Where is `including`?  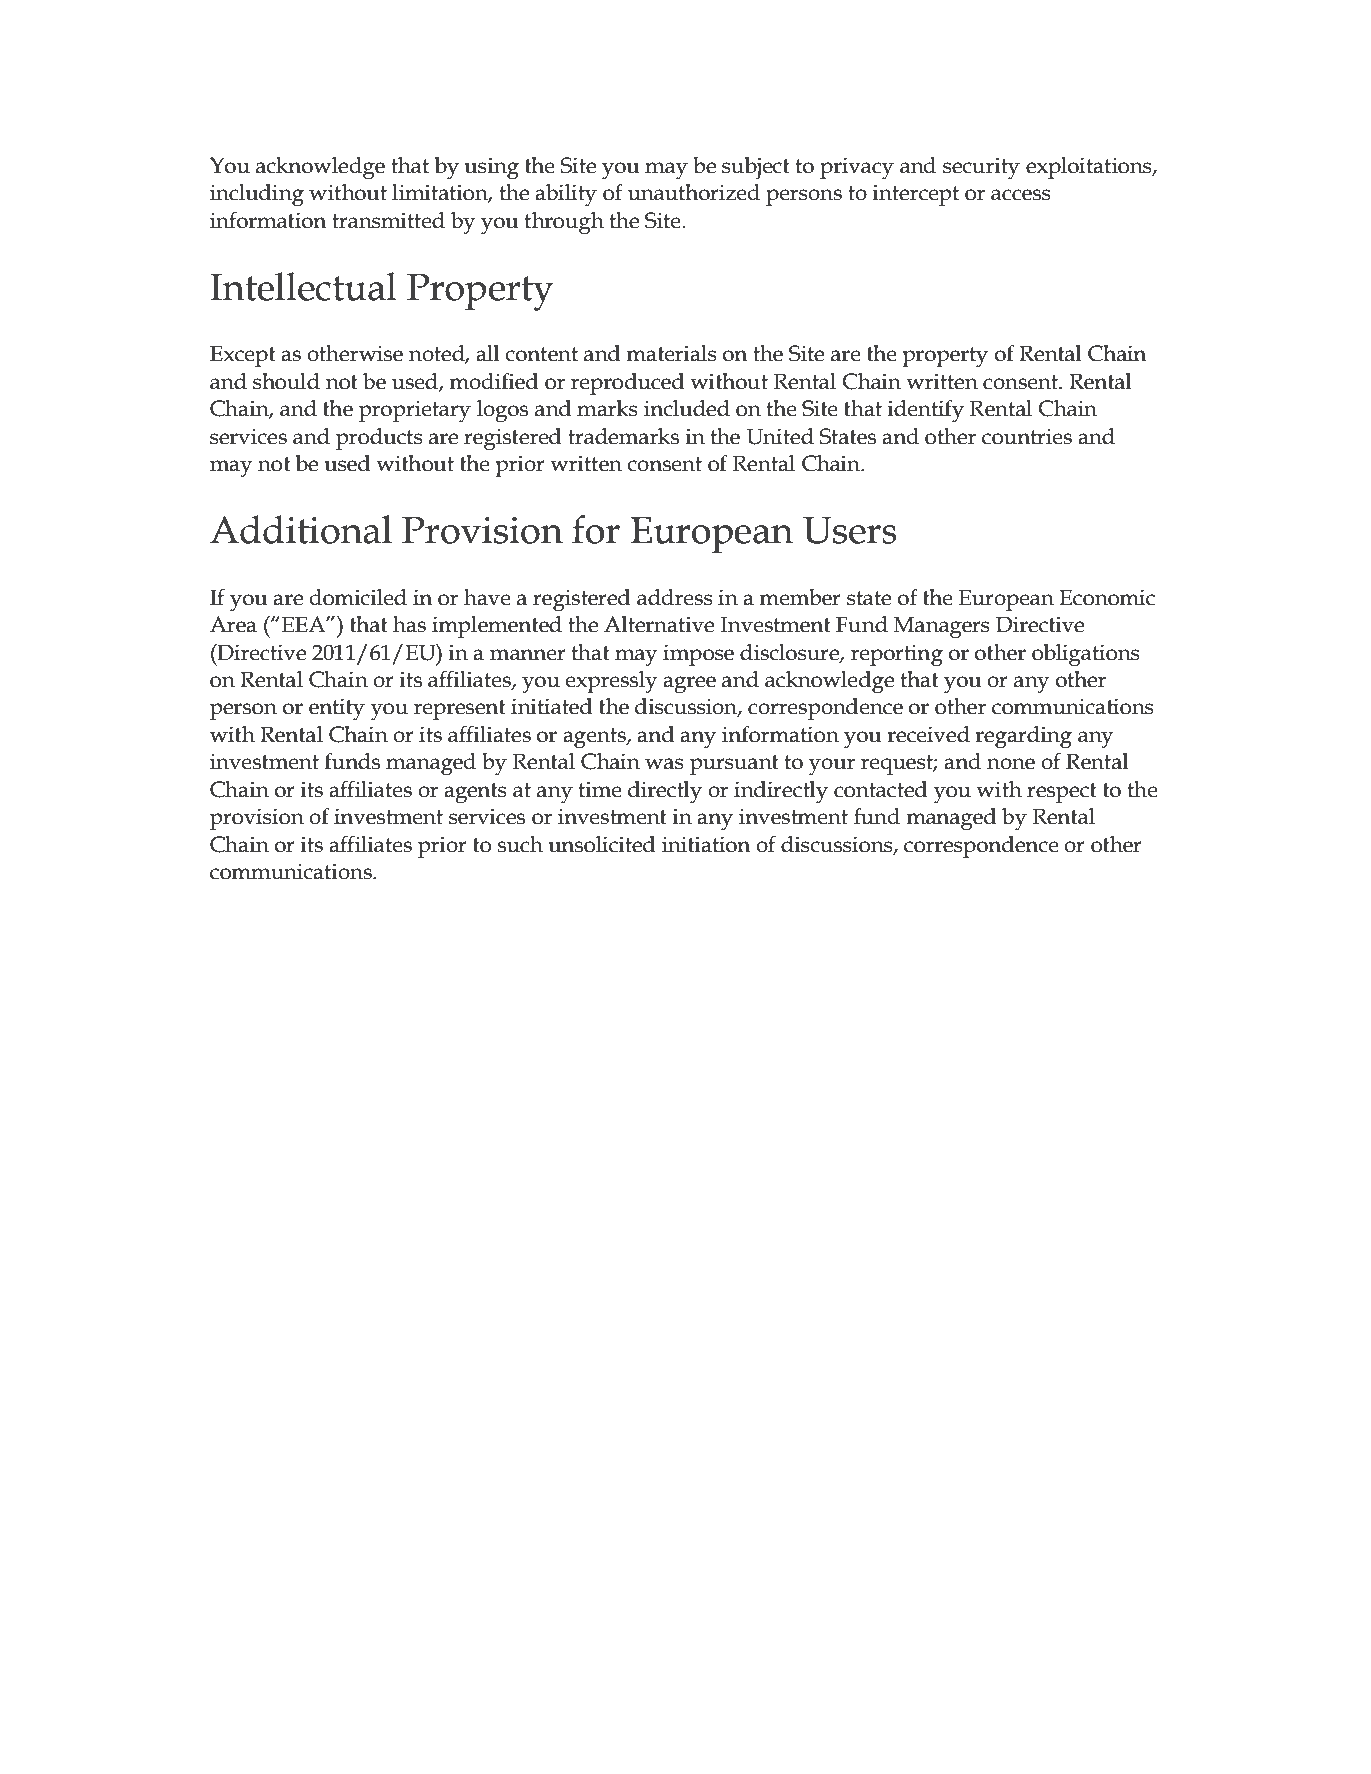
including is located at coordinates (257, 195).
